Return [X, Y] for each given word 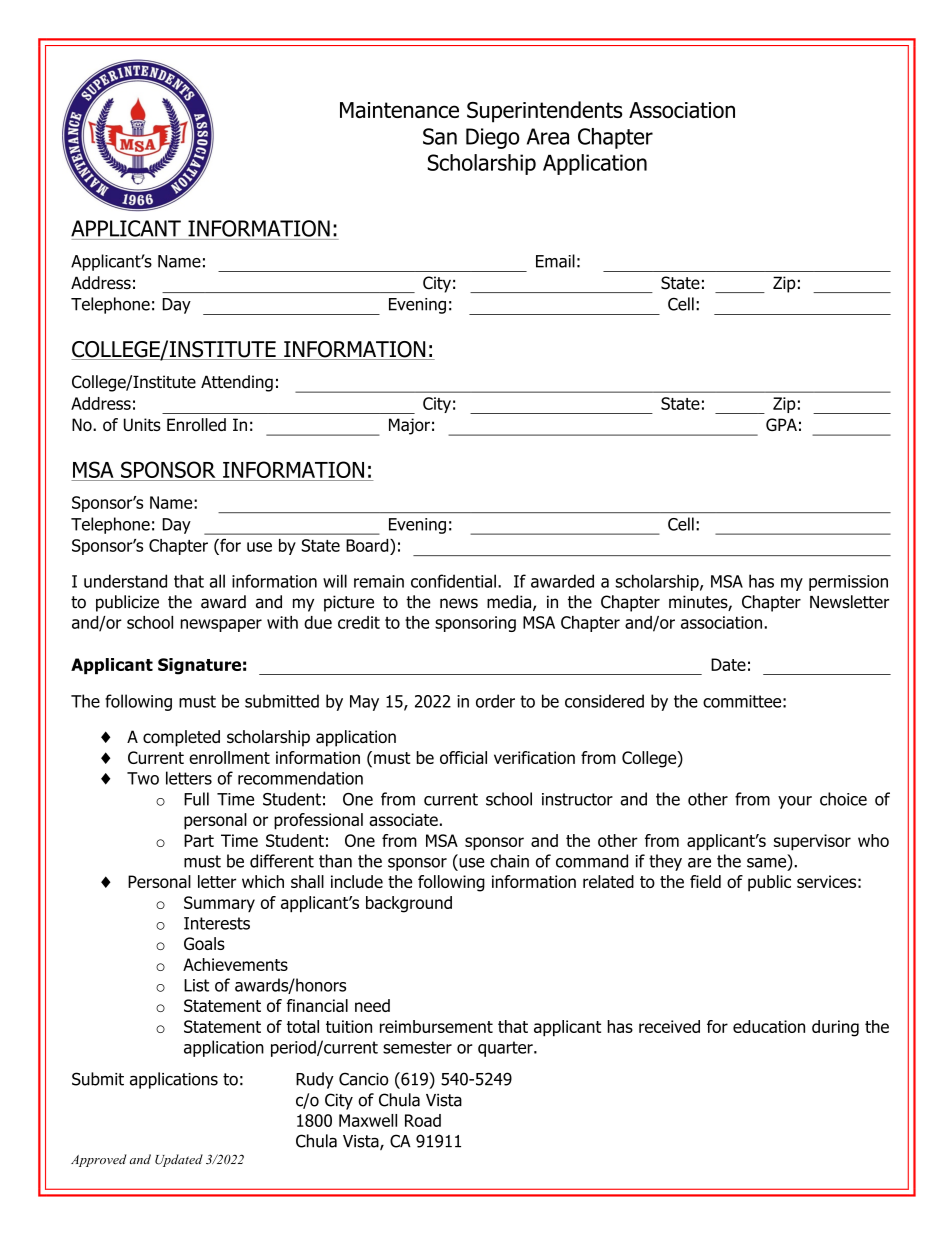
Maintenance [399, 110]
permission [848, 583]
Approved [99, 1160]
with [282, 622]
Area [548, 136]
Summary [219, 904]
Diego [493, 138]
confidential [453, 581]
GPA [781, 424]
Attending [237, 383]
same [768, 862]
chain [509, 861]
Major [409, 426]
